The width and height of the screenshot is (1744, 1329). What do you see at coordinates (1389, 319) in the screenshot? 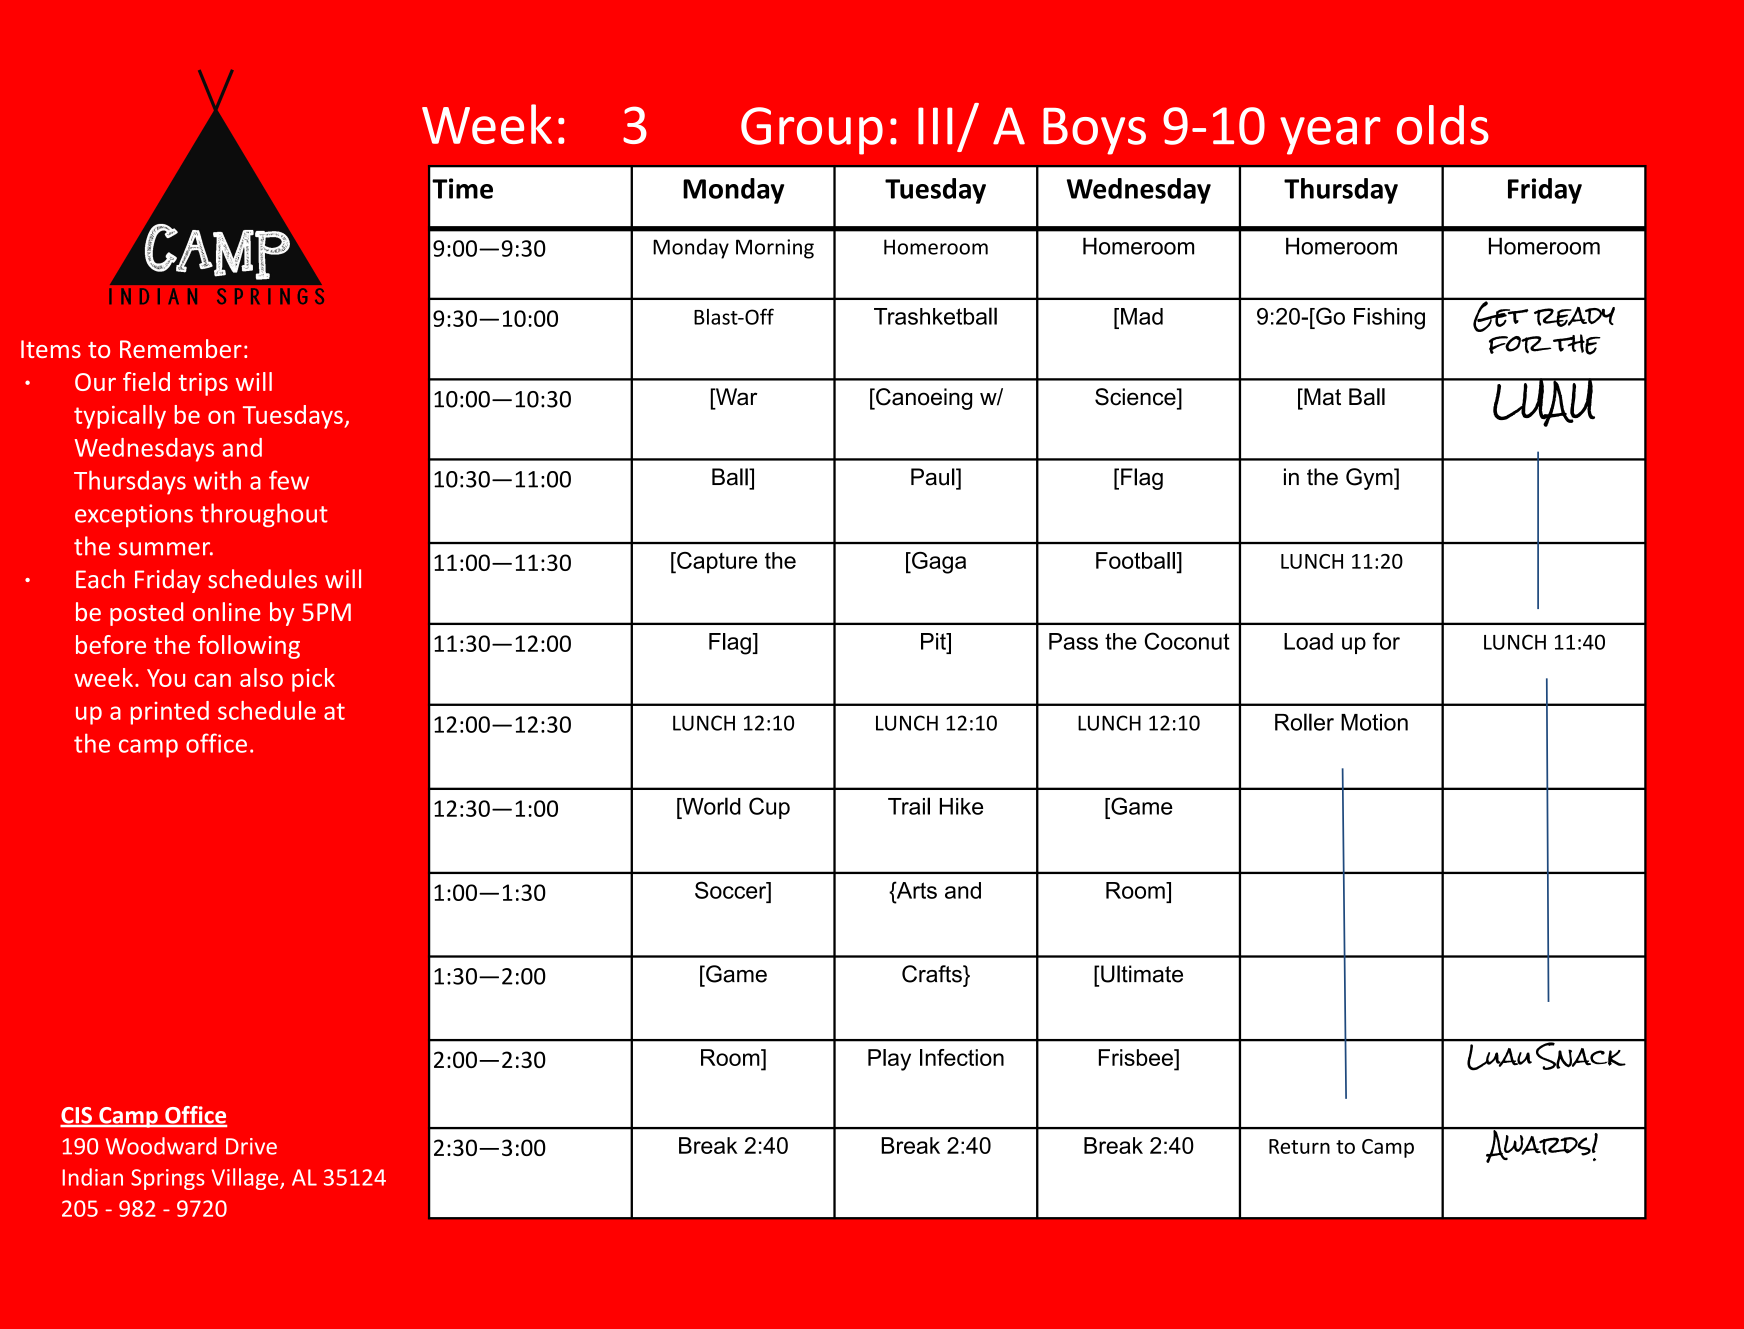
I see `Fishing` at bounding box center [1389, 319].
